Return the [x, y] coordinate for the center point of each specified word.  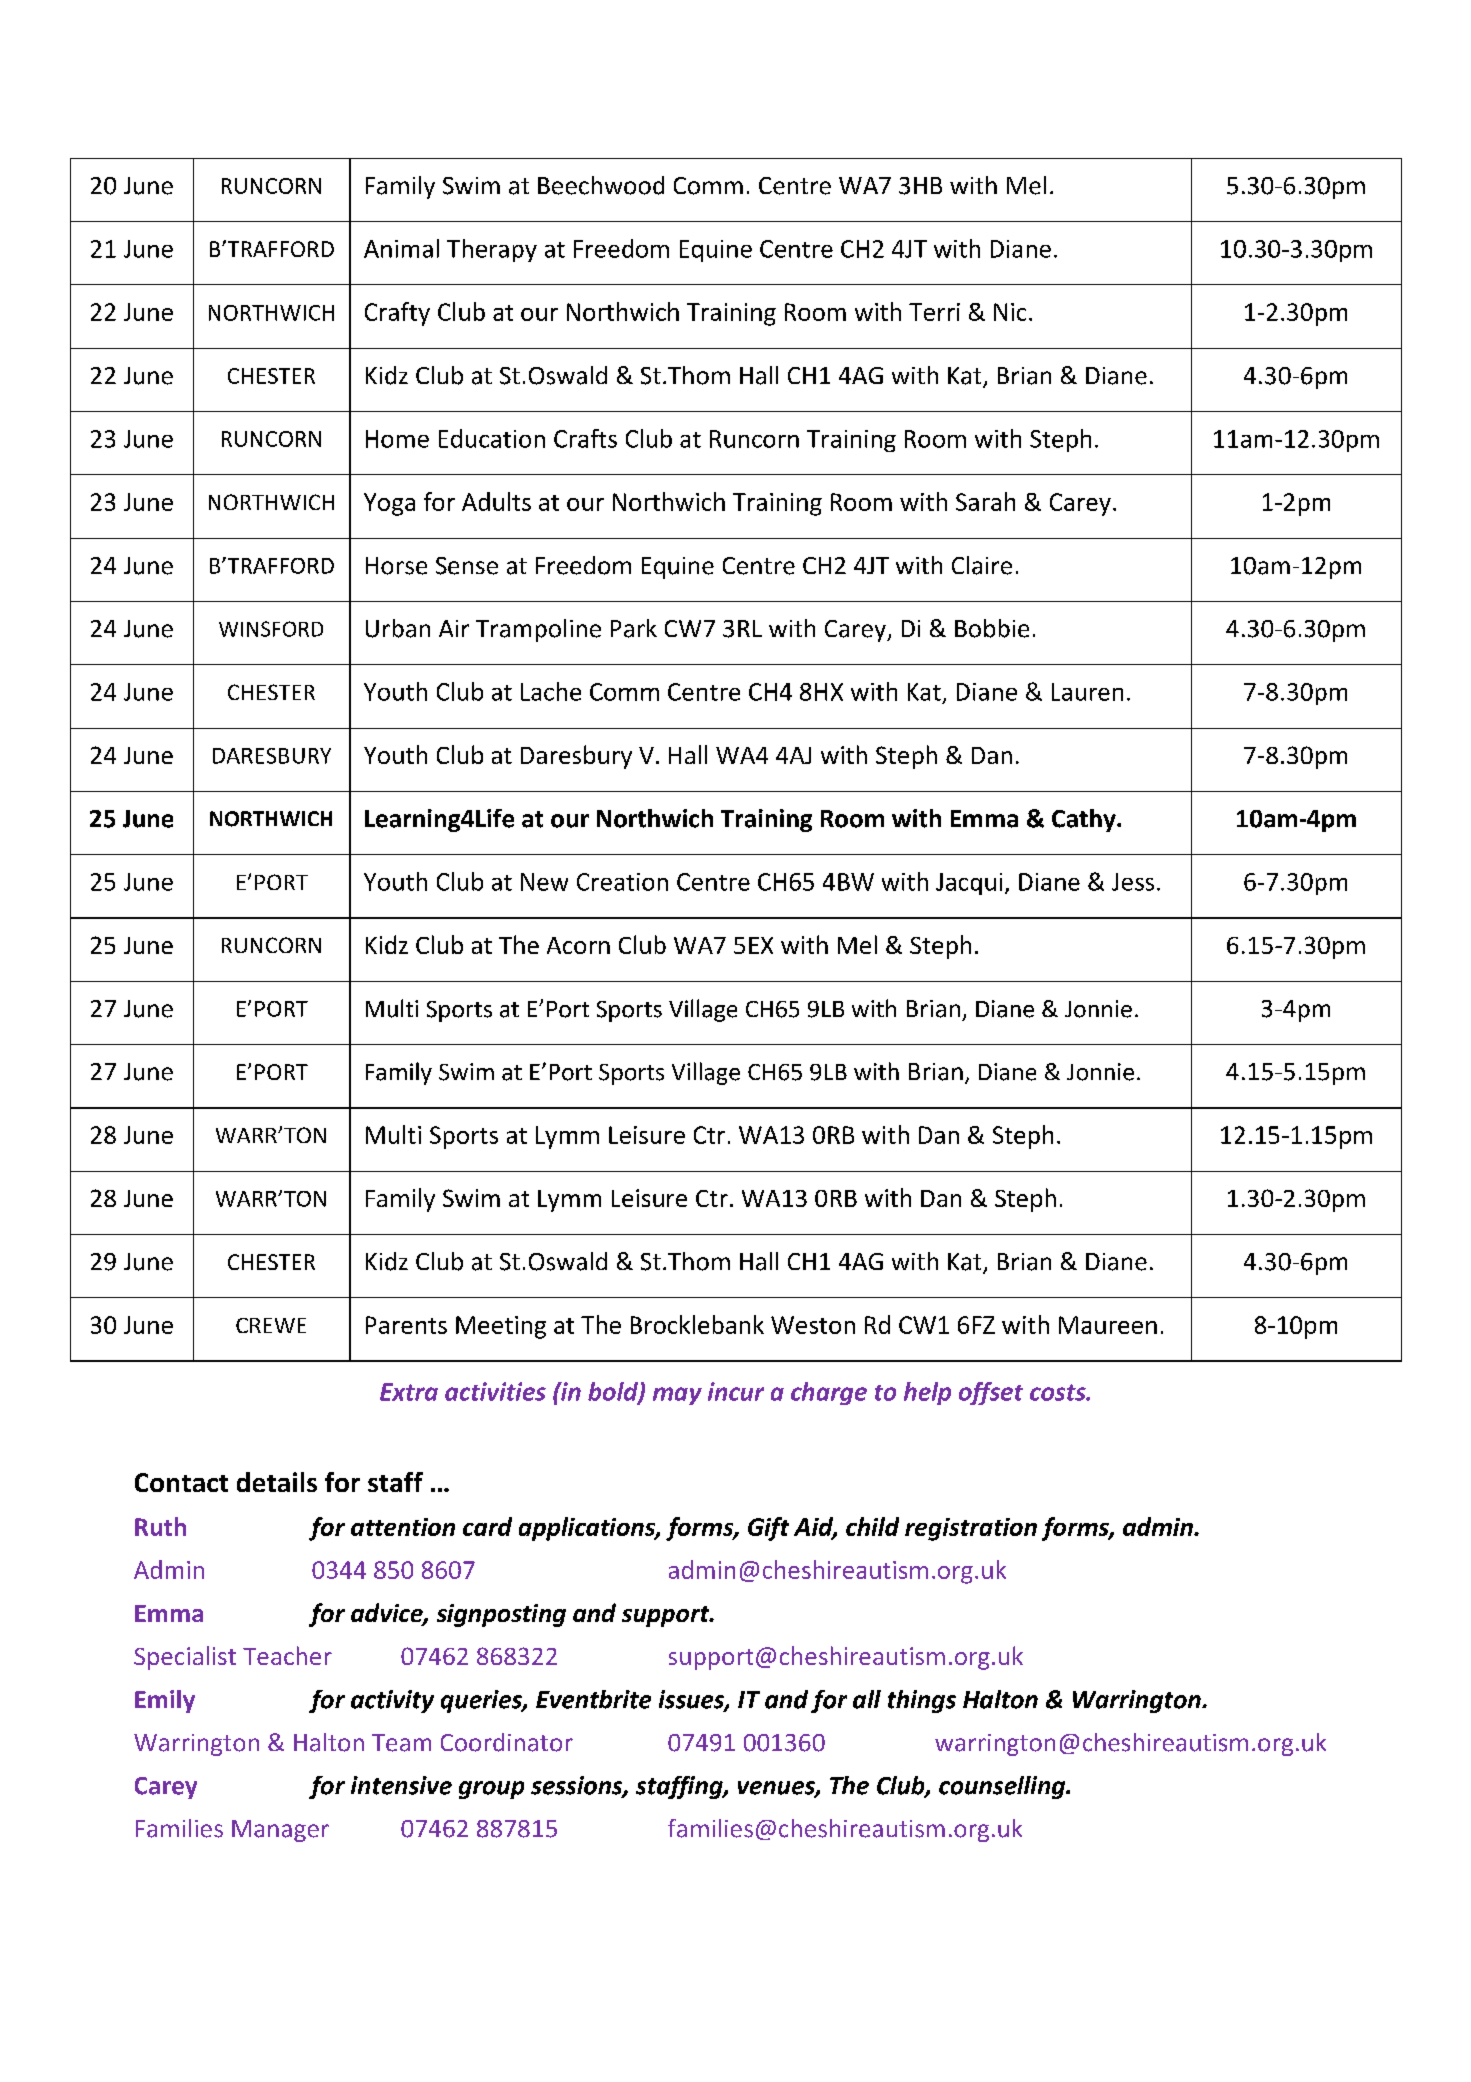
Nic [1010, 312]
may [677, 1396]
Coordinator [507, 1742]
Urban [398, 628]
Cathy [1085, 820]
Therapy [492, 250]
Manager [280, 1831]
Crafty [397, 314]
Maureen [1108, 1325]
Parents [406, 1325]
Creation [622, 882]
